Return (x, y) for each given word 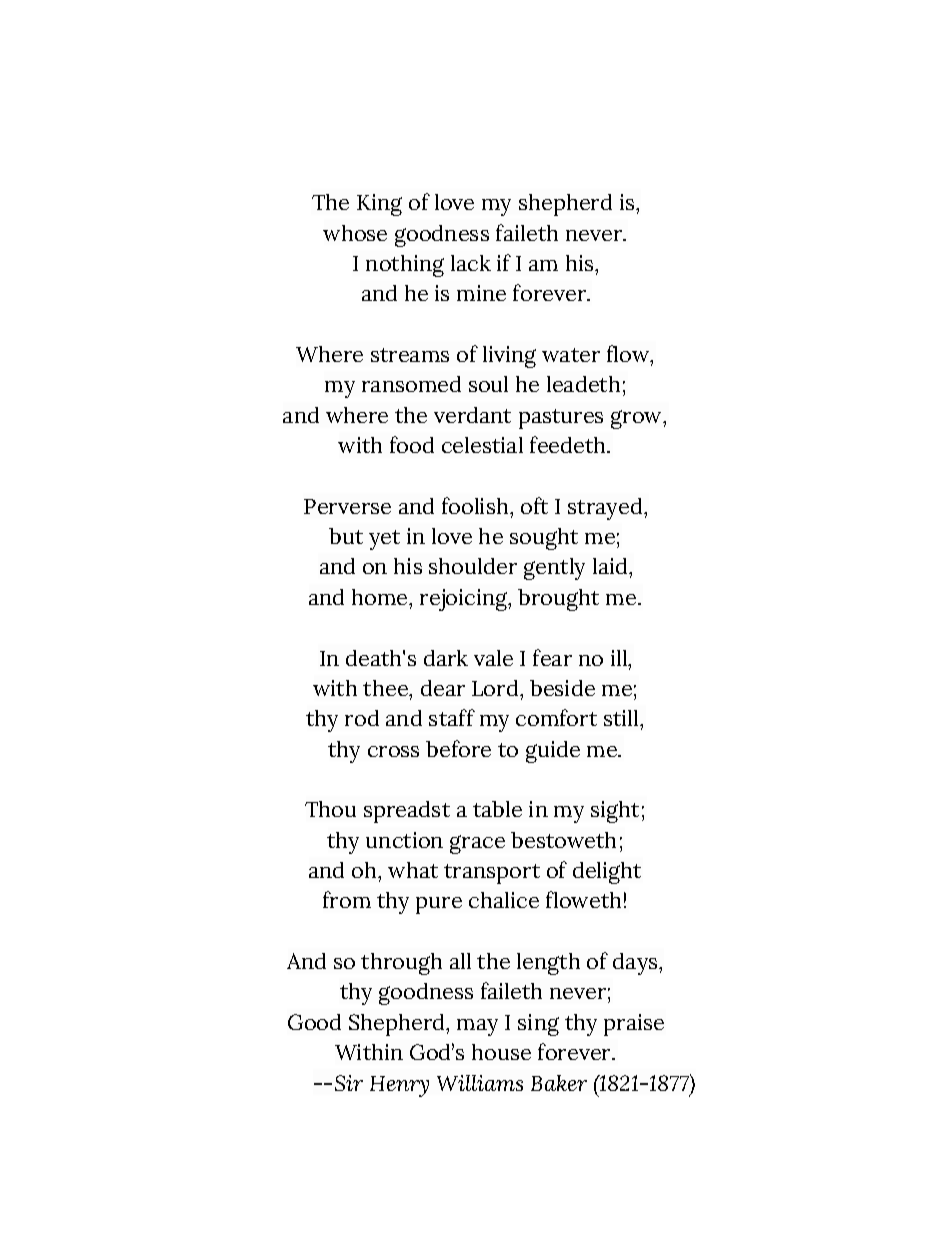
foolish (476, 505)
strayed (605, 509)
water (571, 355)
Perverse (347, 506)
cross (393, 751)
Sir (349, 1083)
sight (615, 812)
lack (471, 263)
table (497, 809)
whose (355, 233)
